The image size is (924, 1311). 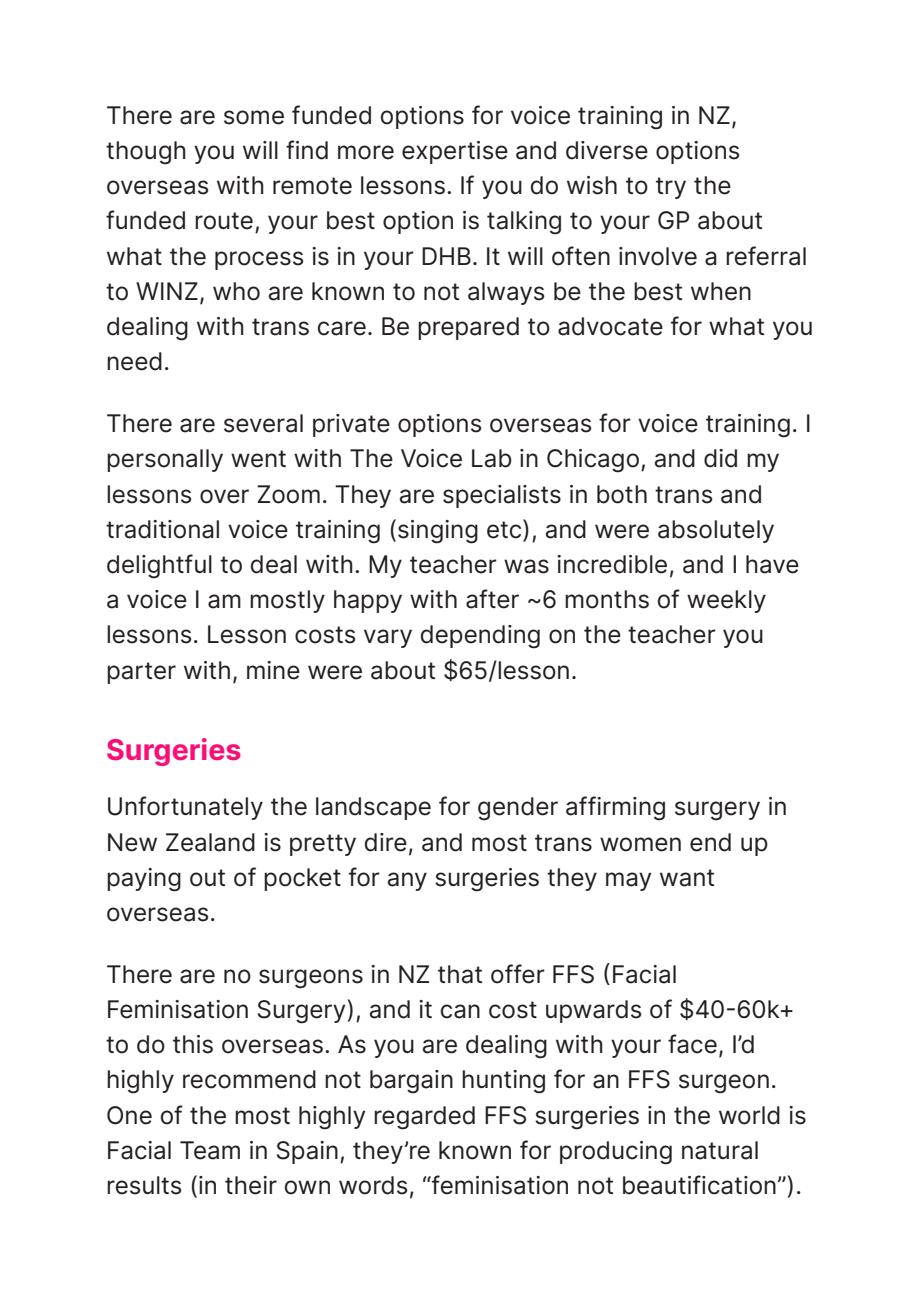 I want to click on singing, so click(x=438, y=532).
